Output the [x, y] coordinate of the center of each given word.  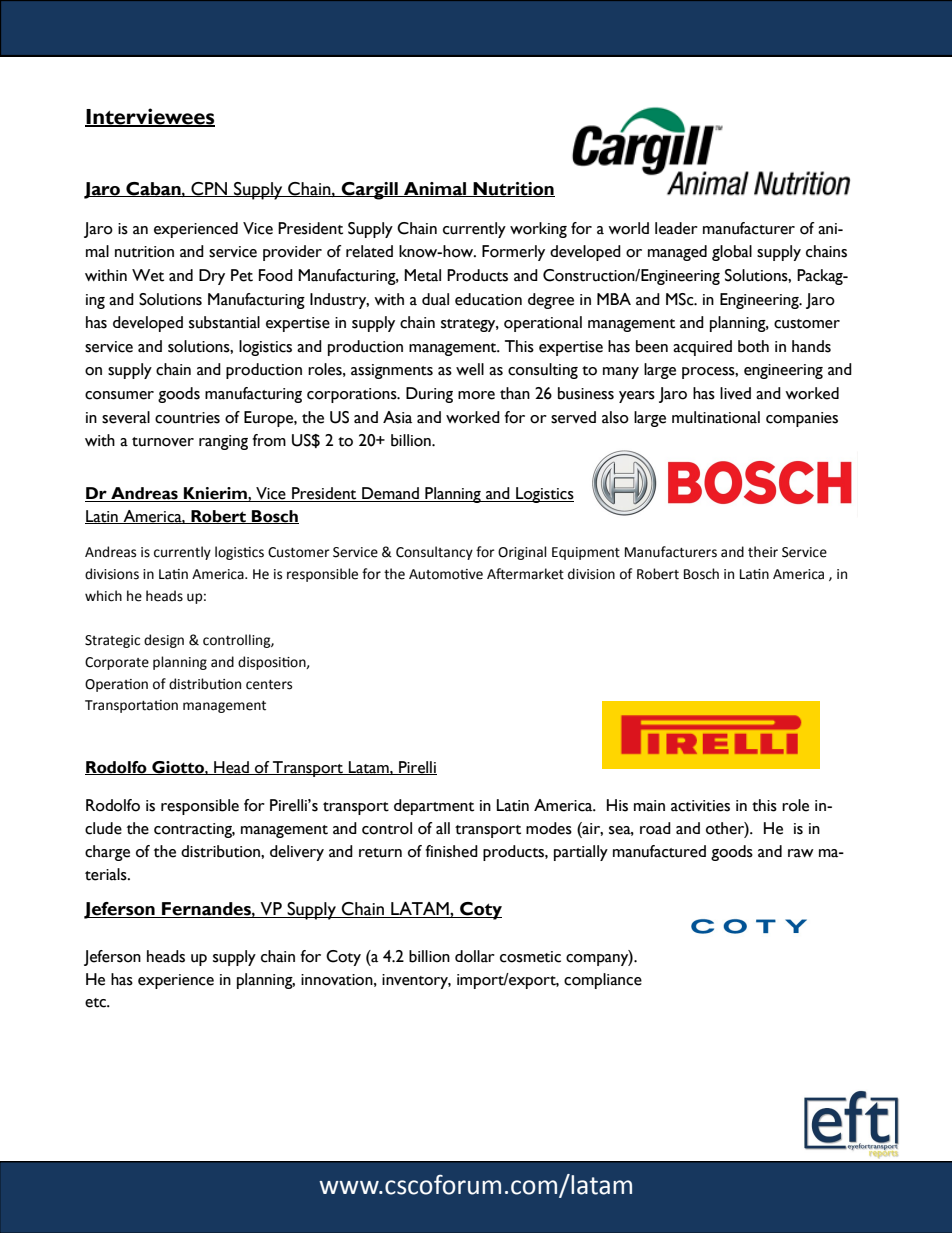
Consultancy [434, 553]
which [103, 596]
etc [96, 1003]
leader [676, 228]
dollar [475, 956]
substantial [224, 322]
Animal [435, 189]
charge [107, 853]
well [470, 369]
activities [700, 806]
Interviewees [150, 117]
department [434, 807]
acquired [702, 348]
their [763, 552]
